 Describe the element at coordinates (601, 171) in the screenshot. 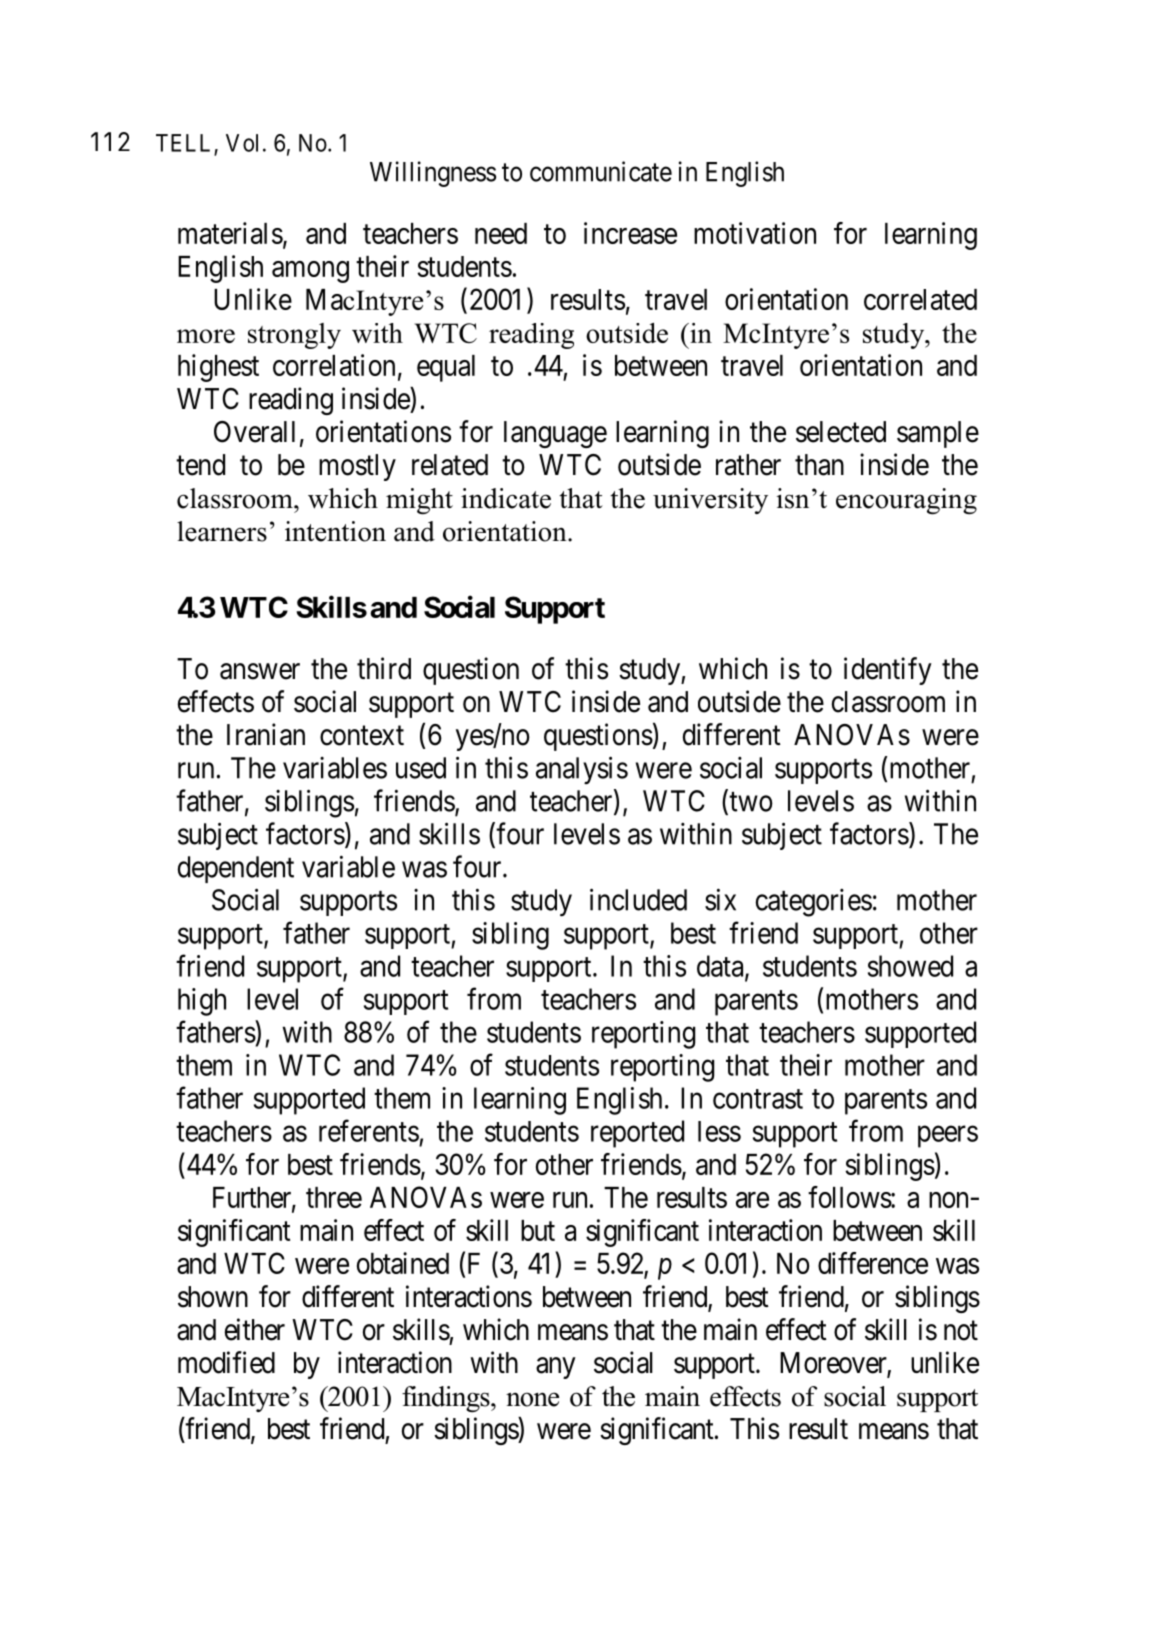

I see `communicate` at that location.
